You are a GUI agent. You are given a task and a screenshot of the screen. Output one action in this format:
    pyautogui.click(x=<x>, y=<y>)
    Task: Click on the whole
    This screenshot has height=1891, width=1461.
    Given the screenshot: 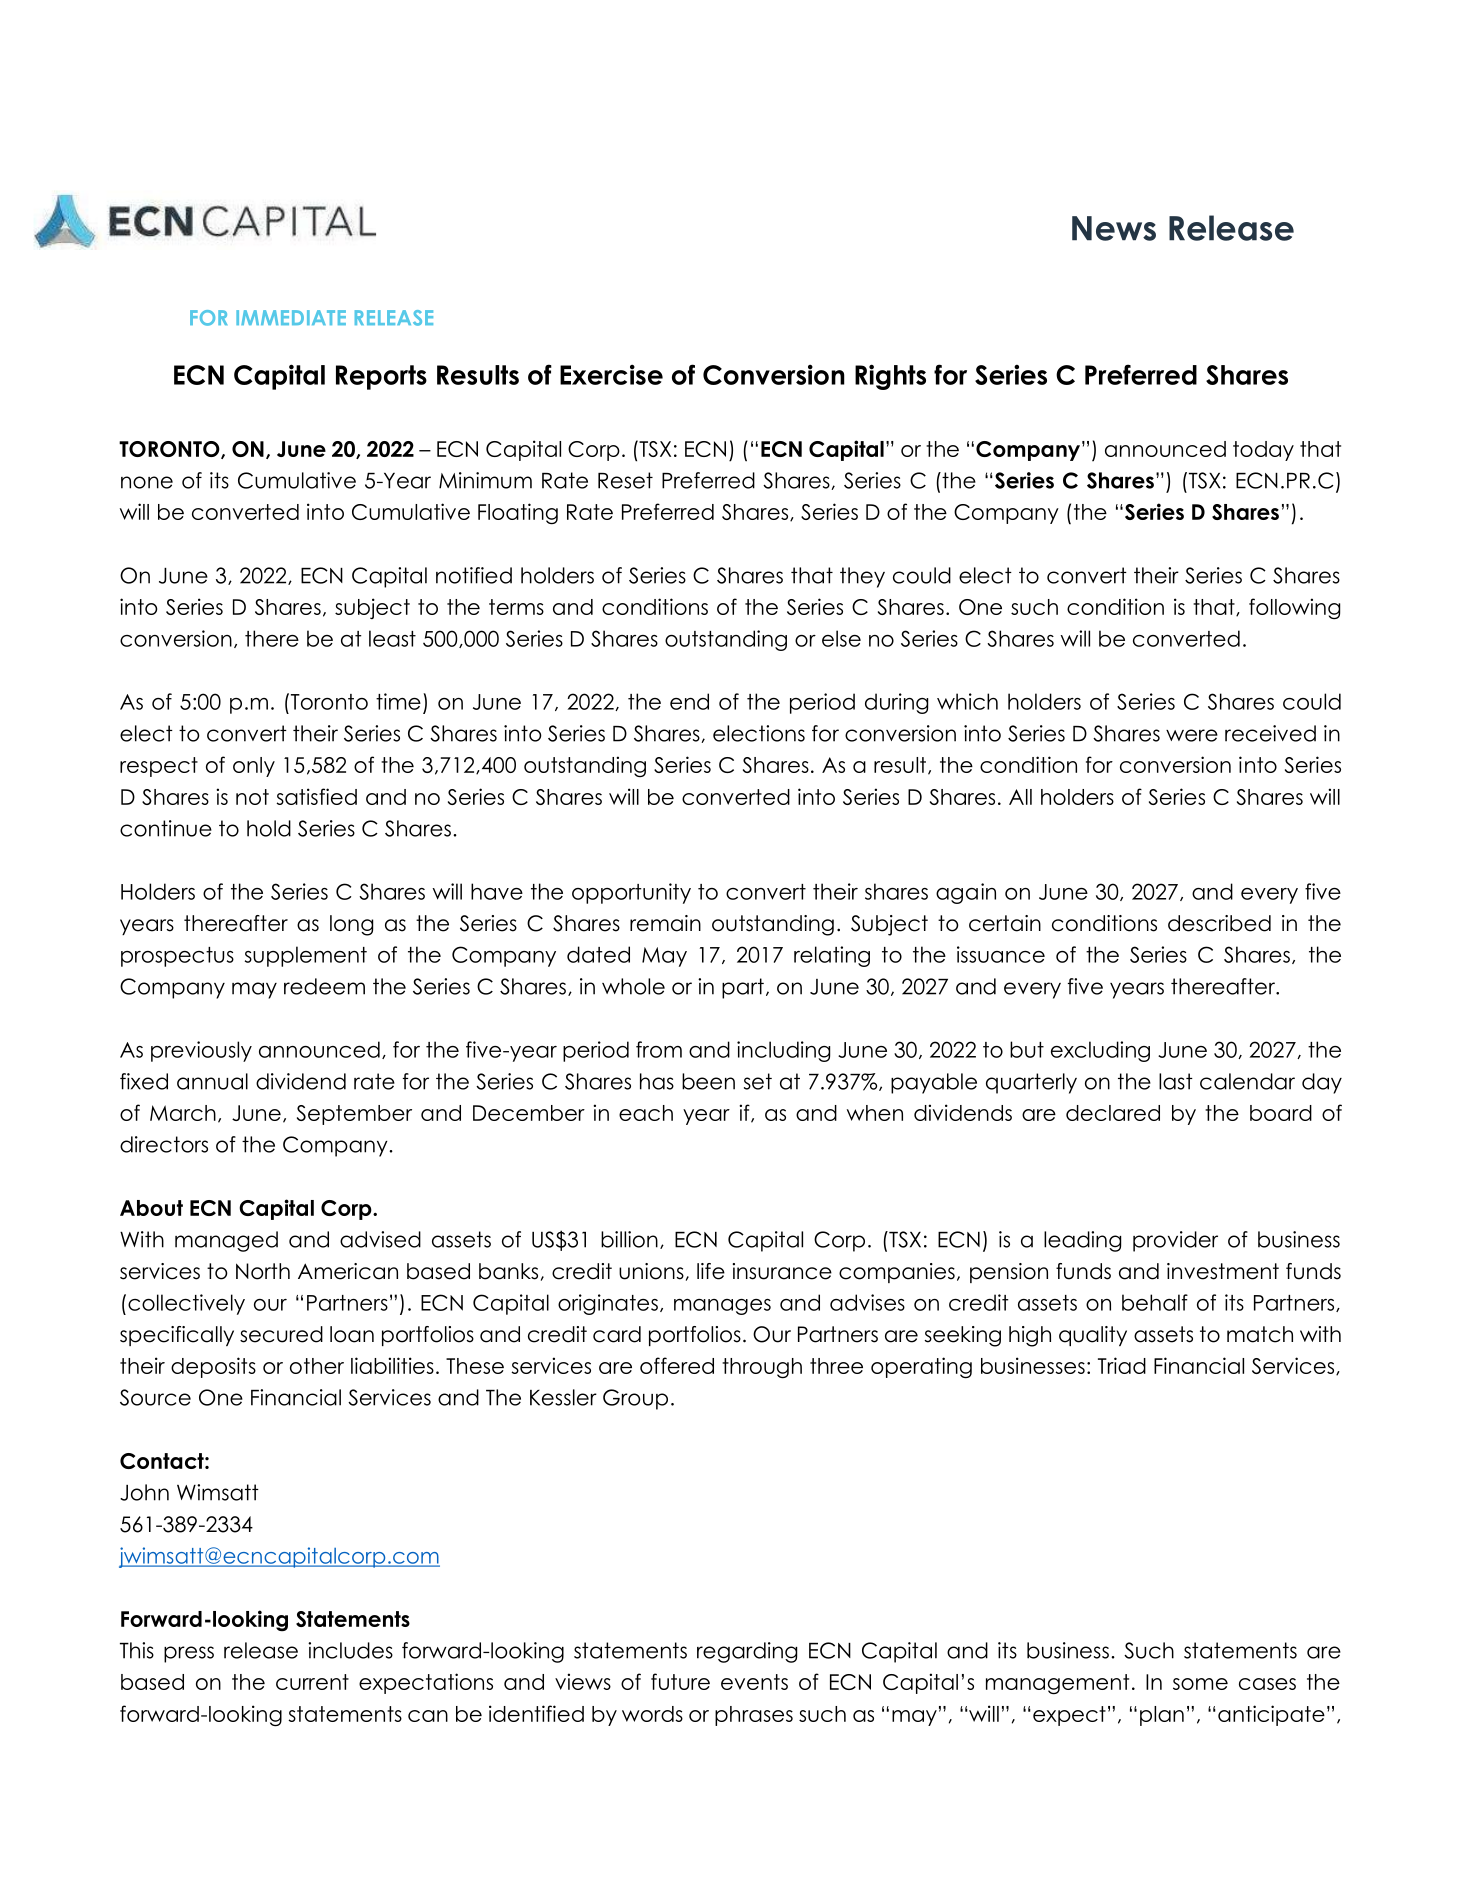 What is the action you would take?
    pyautogui.click(x=633, y=986)
